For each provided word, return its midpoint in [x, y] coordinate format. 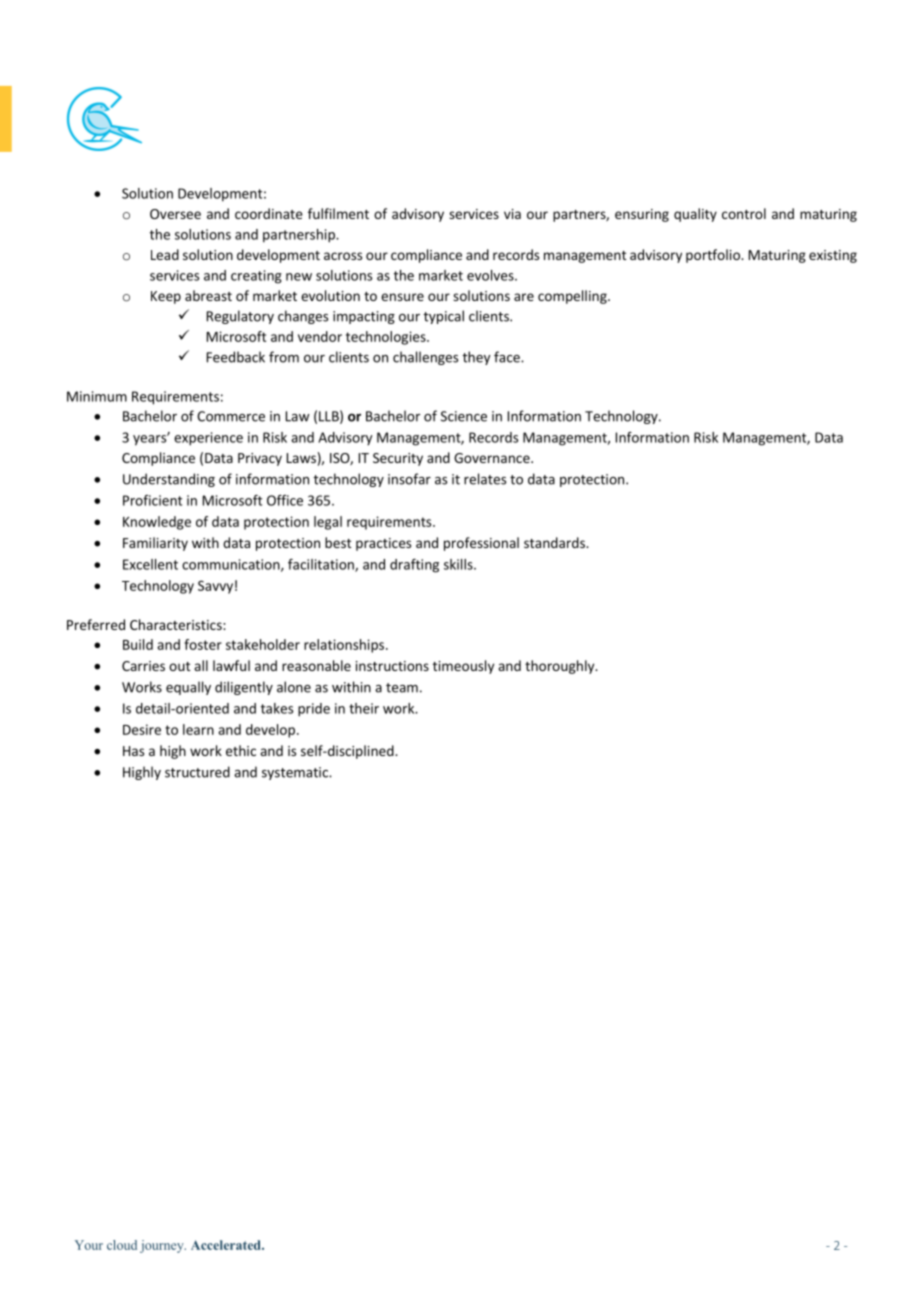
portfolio [714, 256]
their [364, 708]
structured [197, 772]
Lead [165, 254]
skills [459, 564]
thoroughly [561, 667]
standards [555, 542]
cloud [122, 1245]
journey [163, 1246]
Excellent [150, 564]
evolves [491, 275]
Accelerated [227, 1245]
